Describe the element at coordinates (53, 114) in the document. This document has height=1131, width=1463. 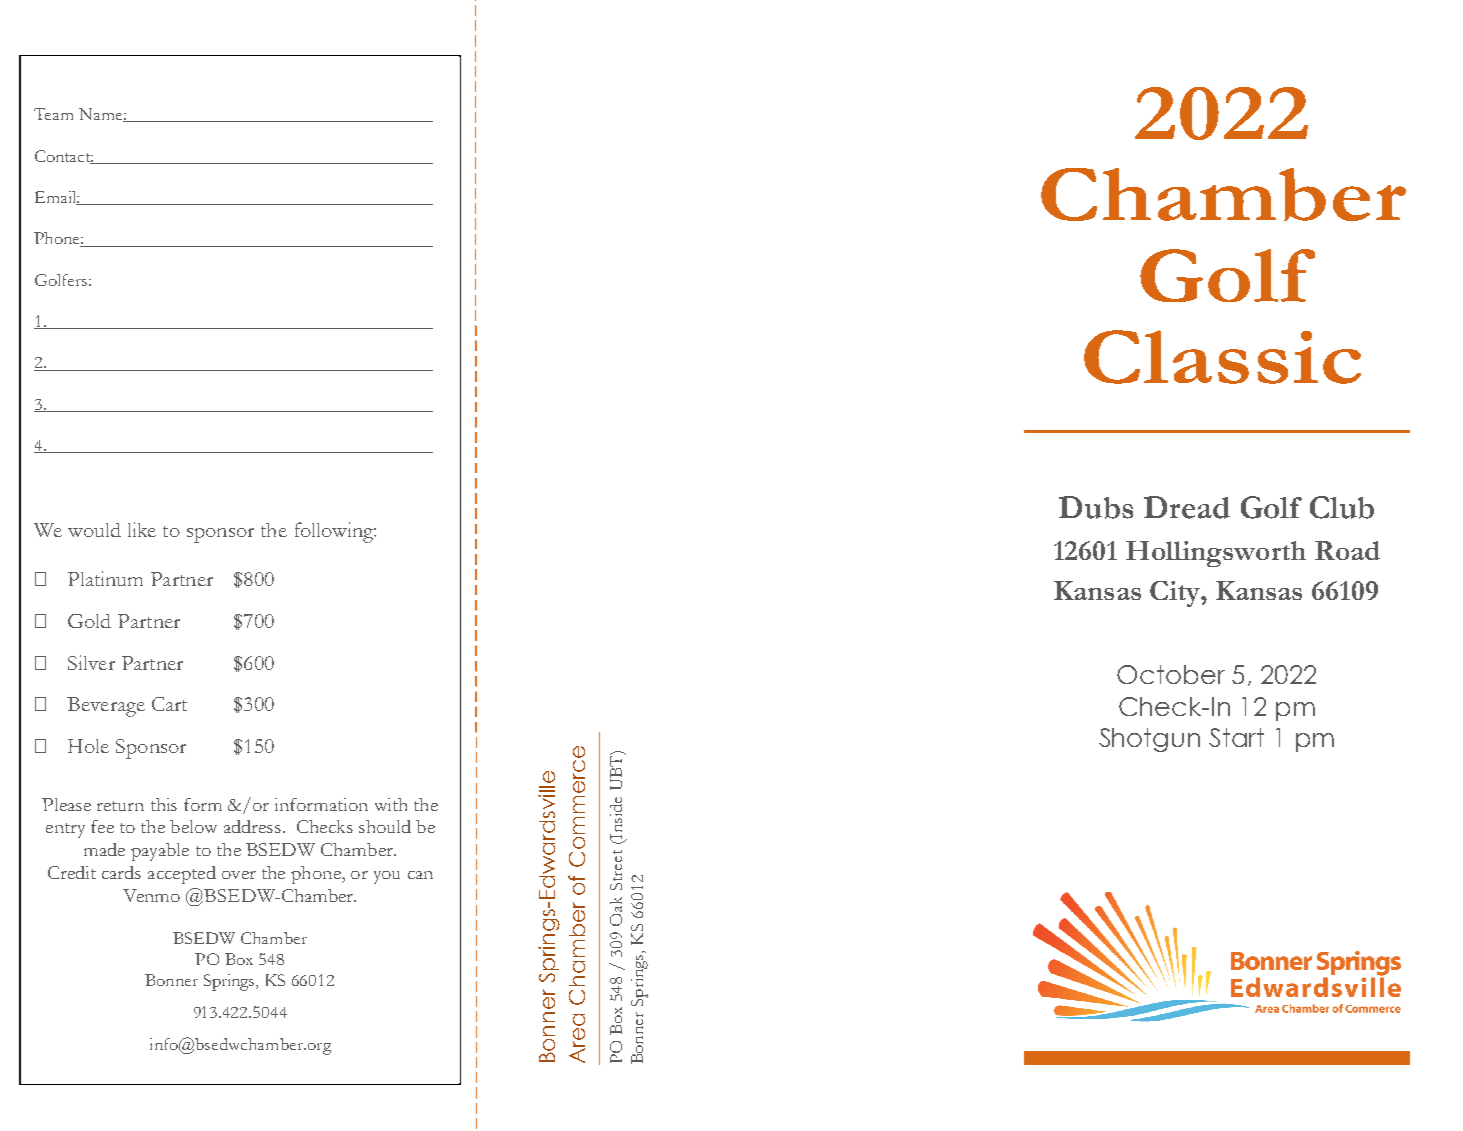
I see `Team` at that location.
